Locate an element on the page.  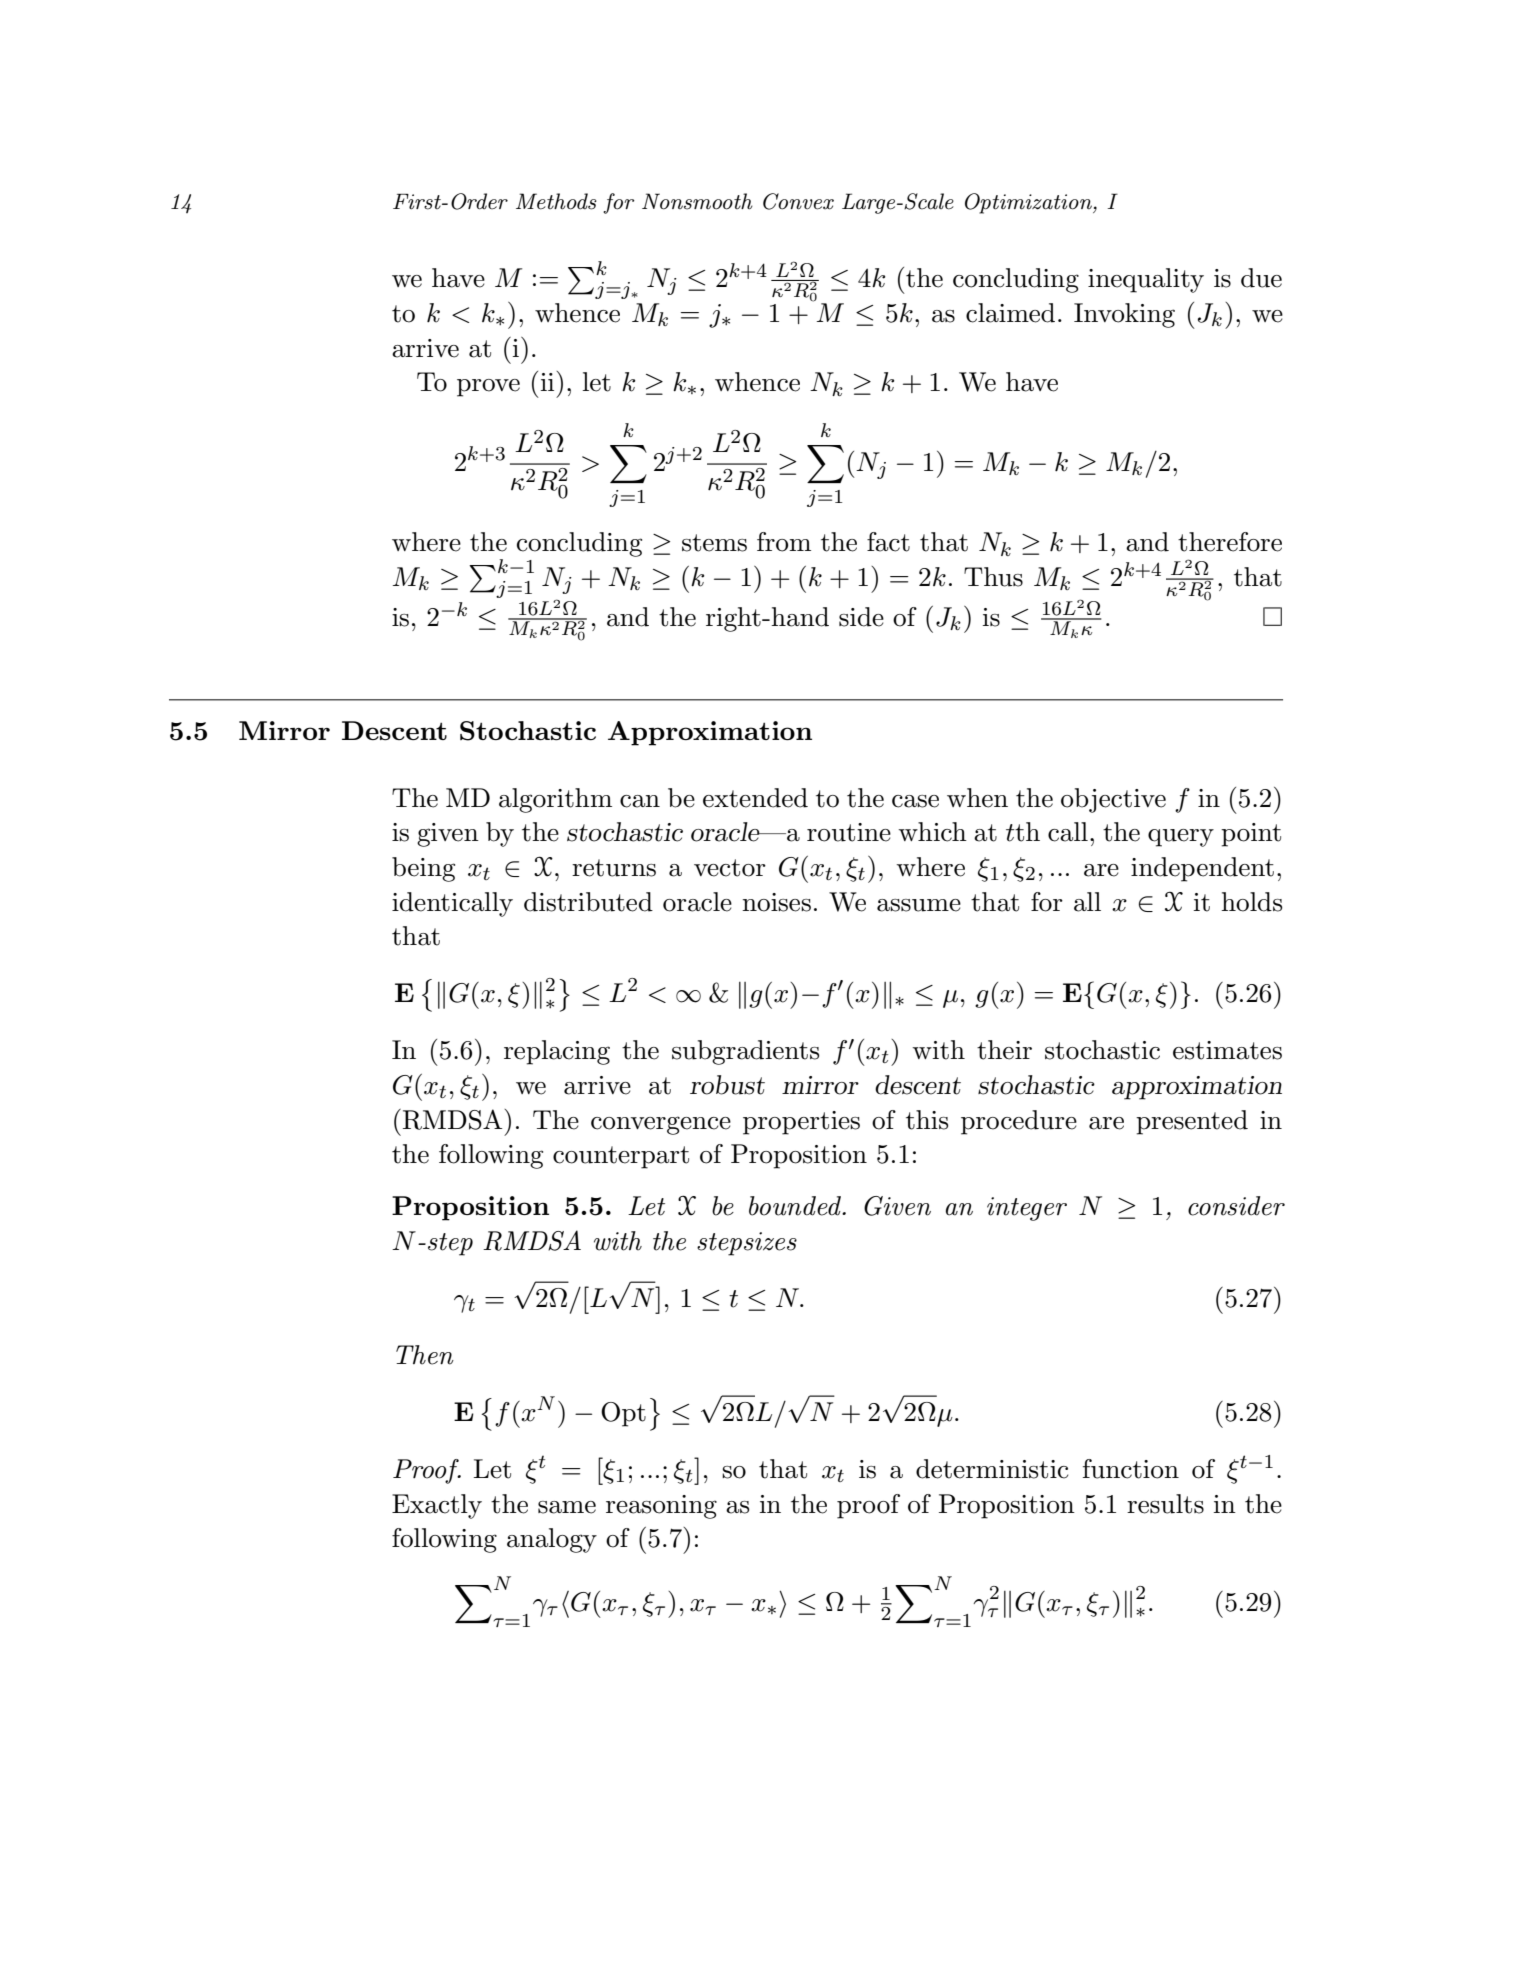
bounded is located at coordinates (796, 1206).
